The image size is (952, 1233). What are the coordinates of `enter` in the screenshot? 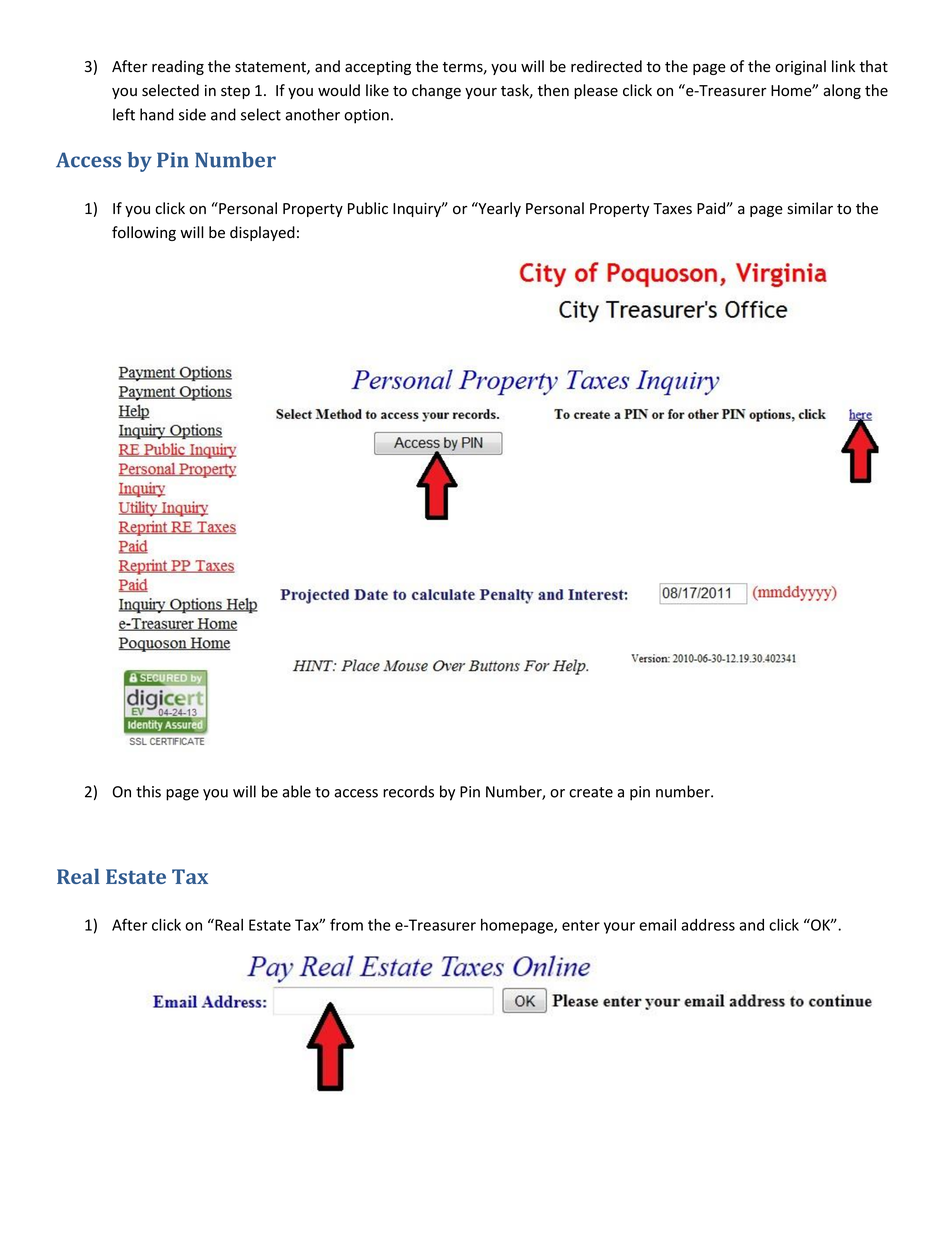 It's located at (581, 925).
